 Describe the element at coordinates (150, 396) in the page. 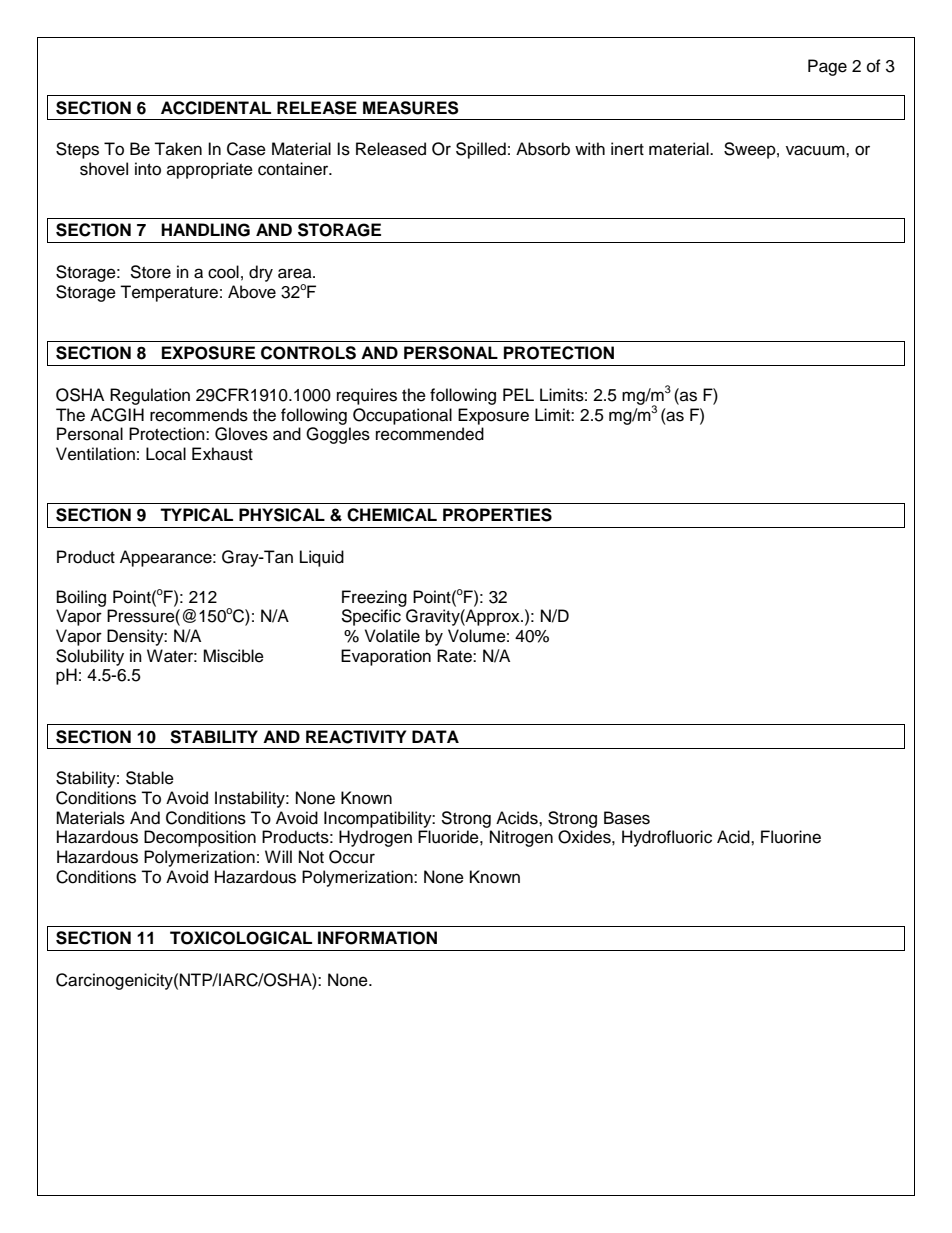

I see `Regulation` at that location.
